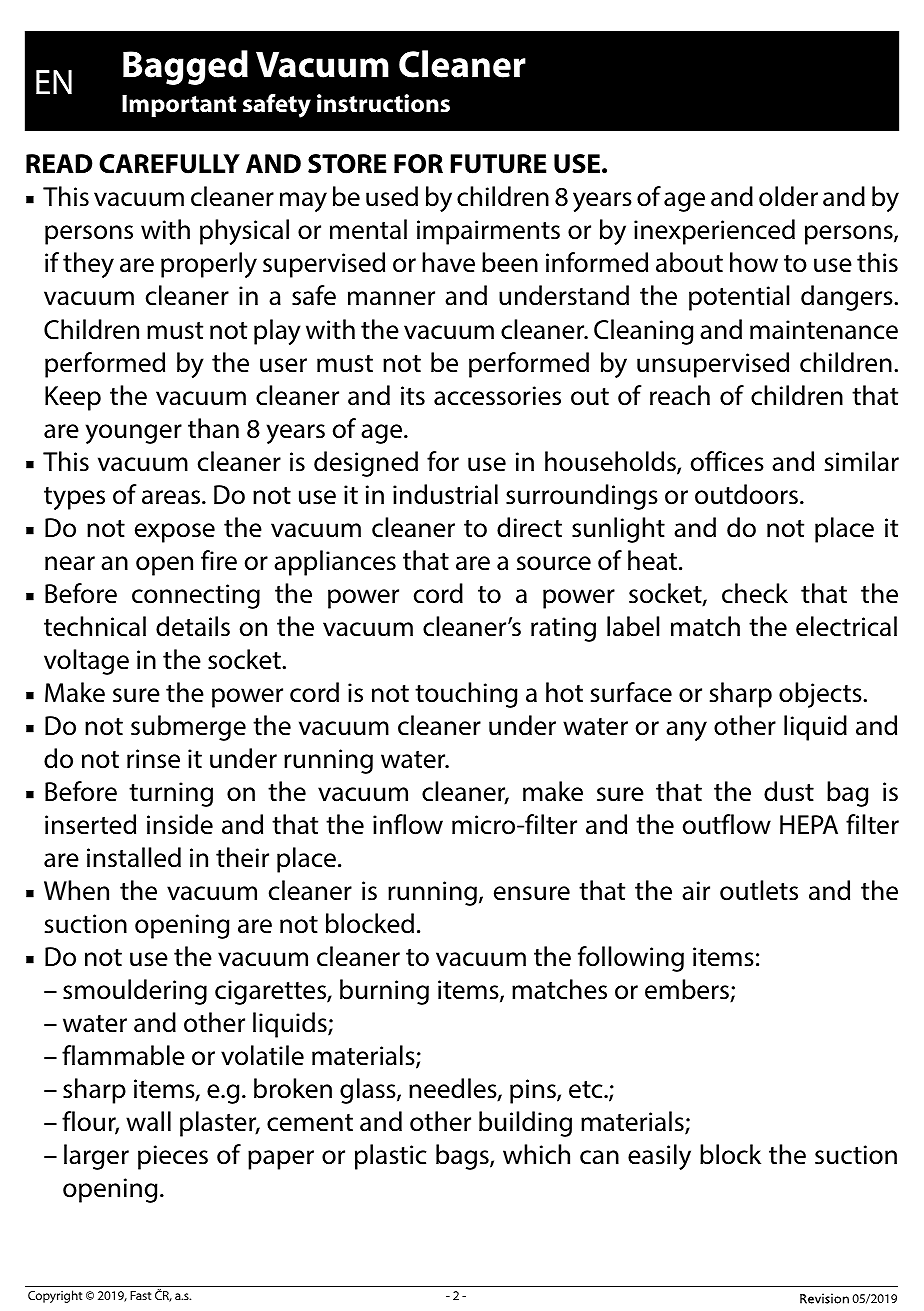  I want to click on voltage, so click(86, 662).
